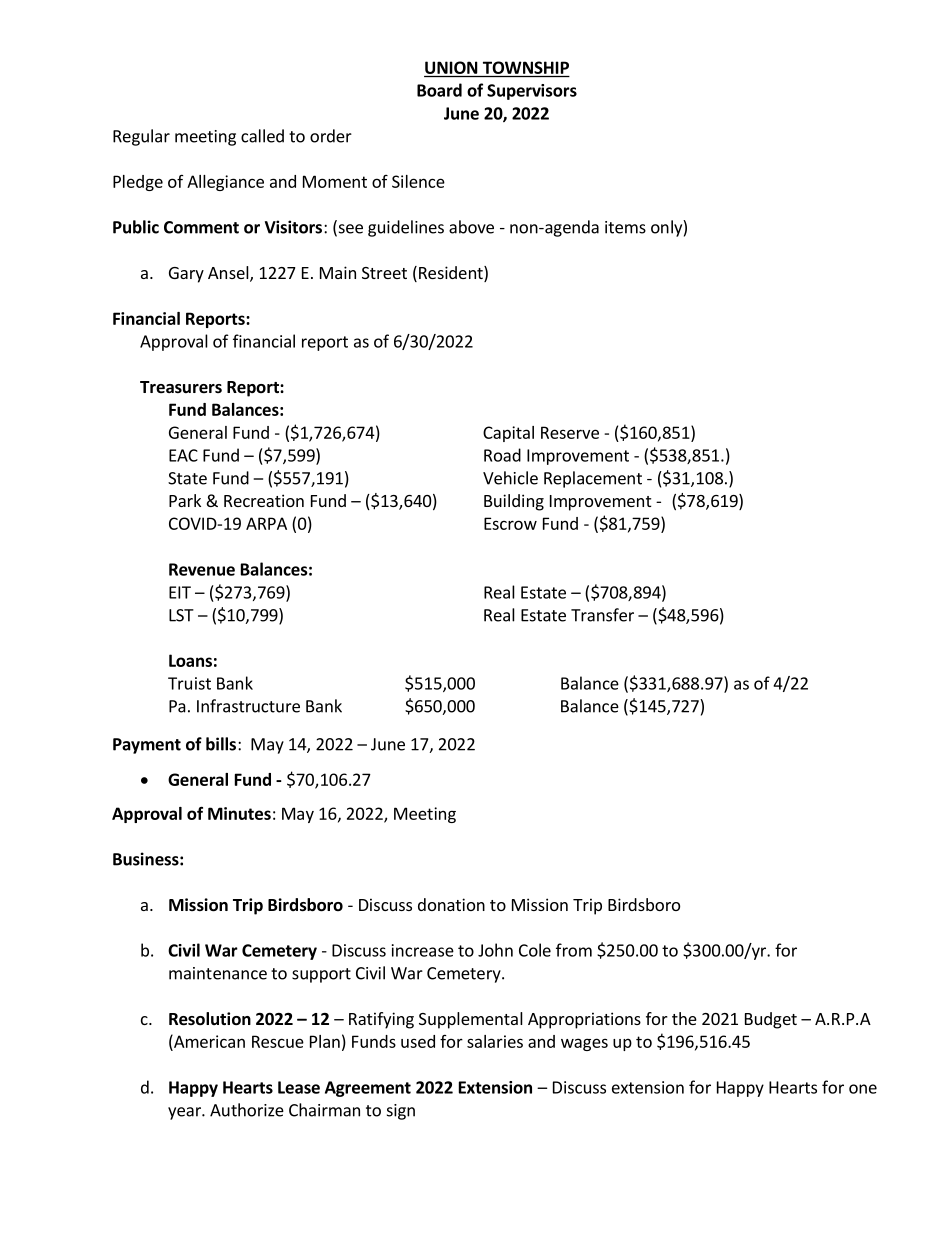 Image resolution: width=952 pixels, height=1233 pixels. Describe the element at coordinates (602, 615) in the screenshot. I see `Transfer` at that location.
